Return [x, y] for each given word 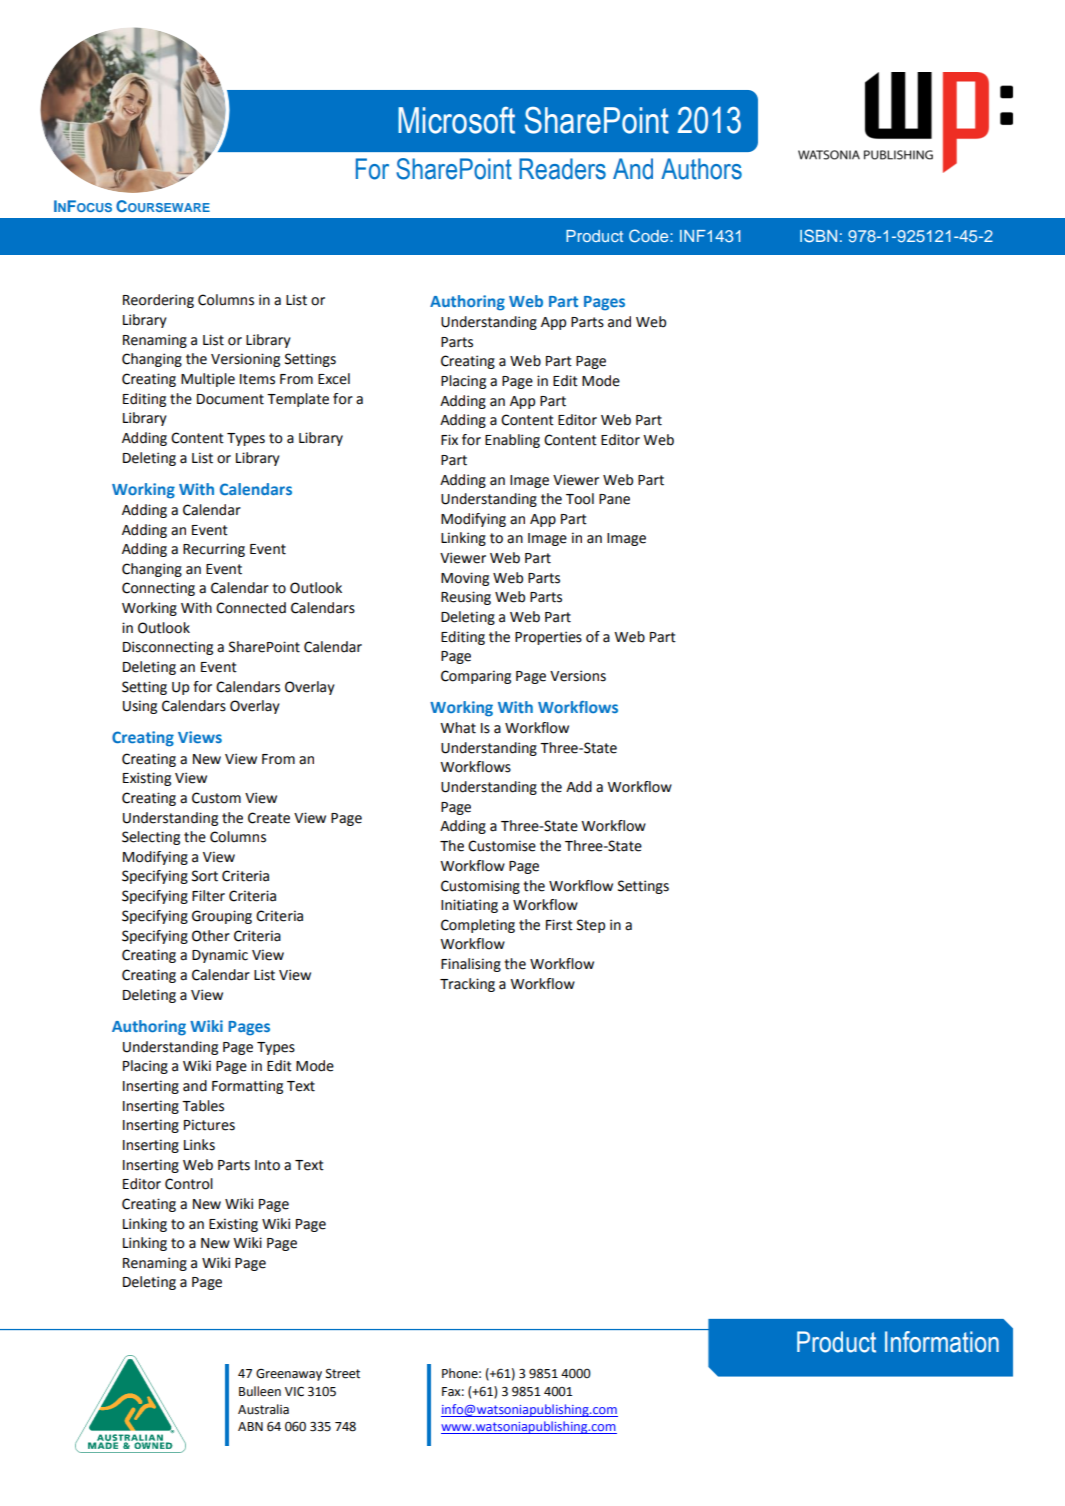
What [458, 728]
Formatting [247, 1087]
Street [343, 1374]
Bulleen [260, 1391]
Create [269, 818]
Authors [701, 169]
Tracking [467, 985]
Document [230, 399]
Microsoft [456, 120]
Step [591, 926]
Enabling [512, 441]
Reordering [158, 301]
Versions [578, 676]
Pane [614, 499]
